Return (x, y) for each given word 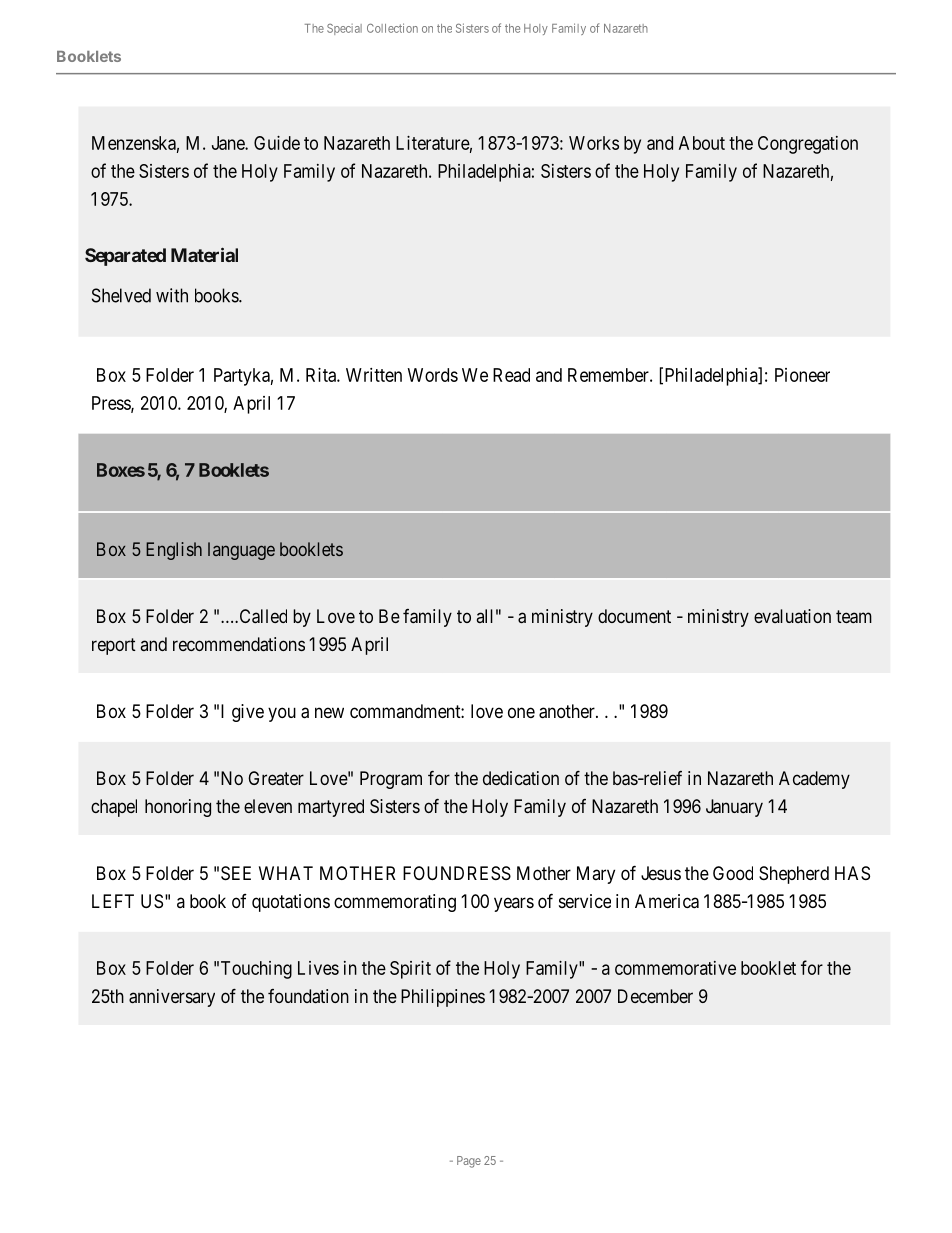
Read (511, 375)
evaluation (792, 616)
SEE (236, 873)
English (174, 551)
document (634, 616)
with (172, 295)
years (514, 904)
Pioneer (802, 375)
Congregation (808, 145)
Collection (392, 28)
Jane (229, 143)
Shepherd (794, 875)
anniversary (172, 998)
